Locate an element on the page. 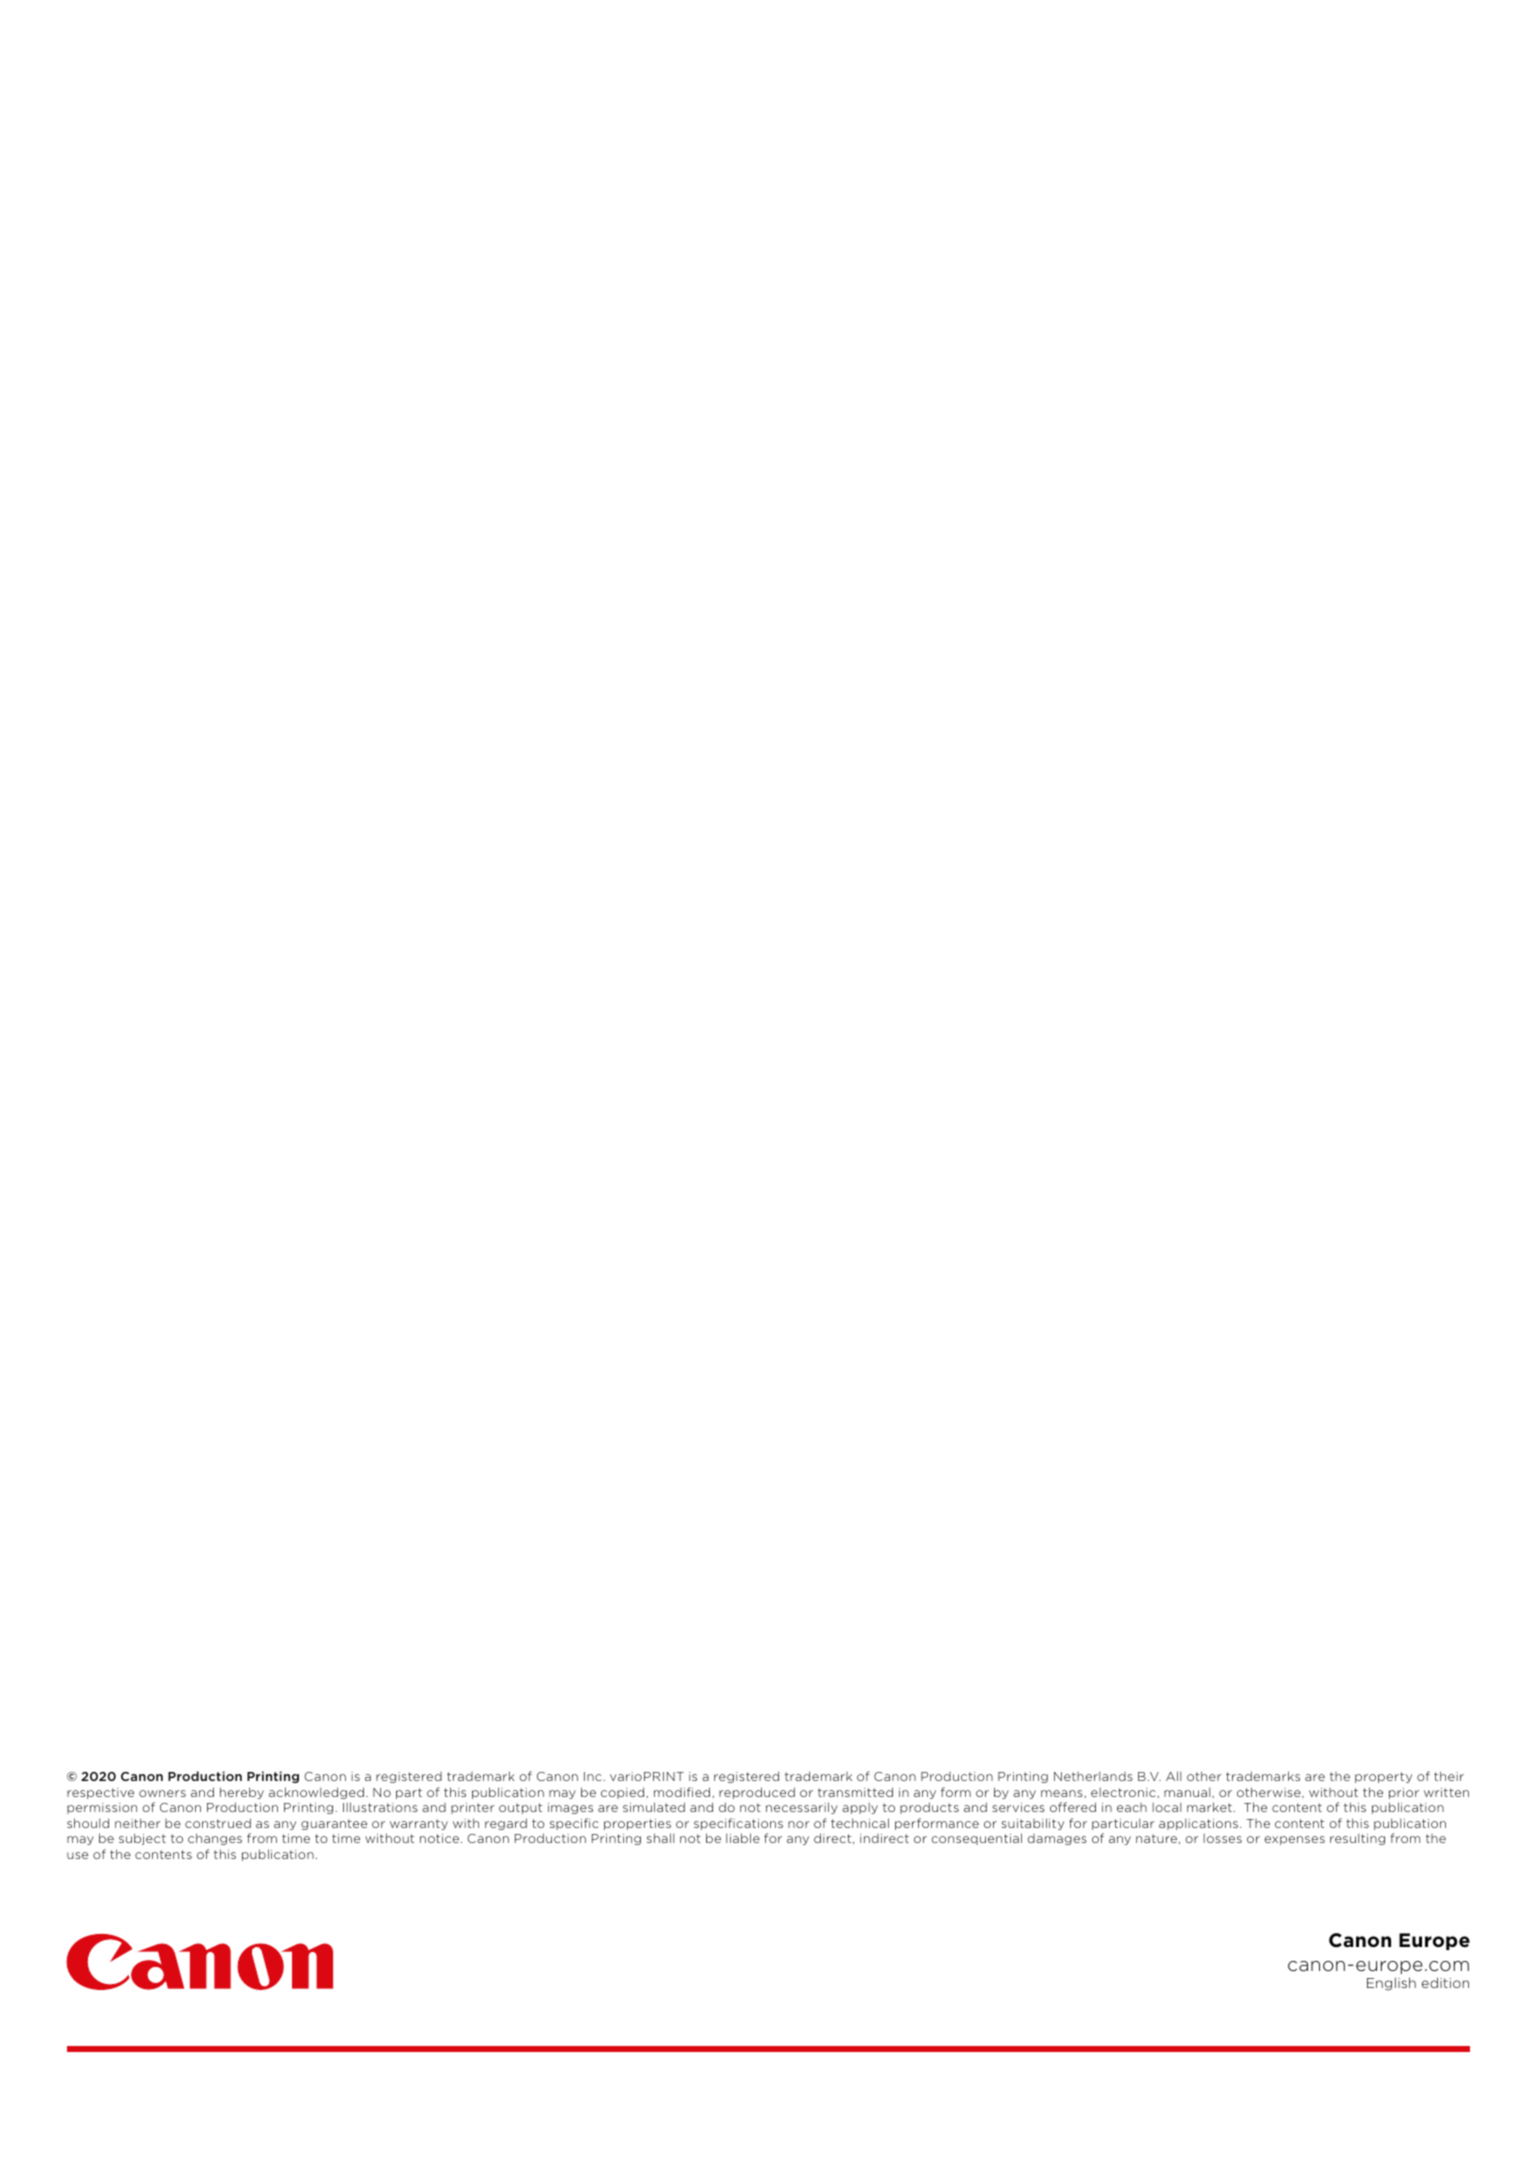 The width and height of the image is (1537, 2174). reproduced is located at coordinates (757, 1793).
